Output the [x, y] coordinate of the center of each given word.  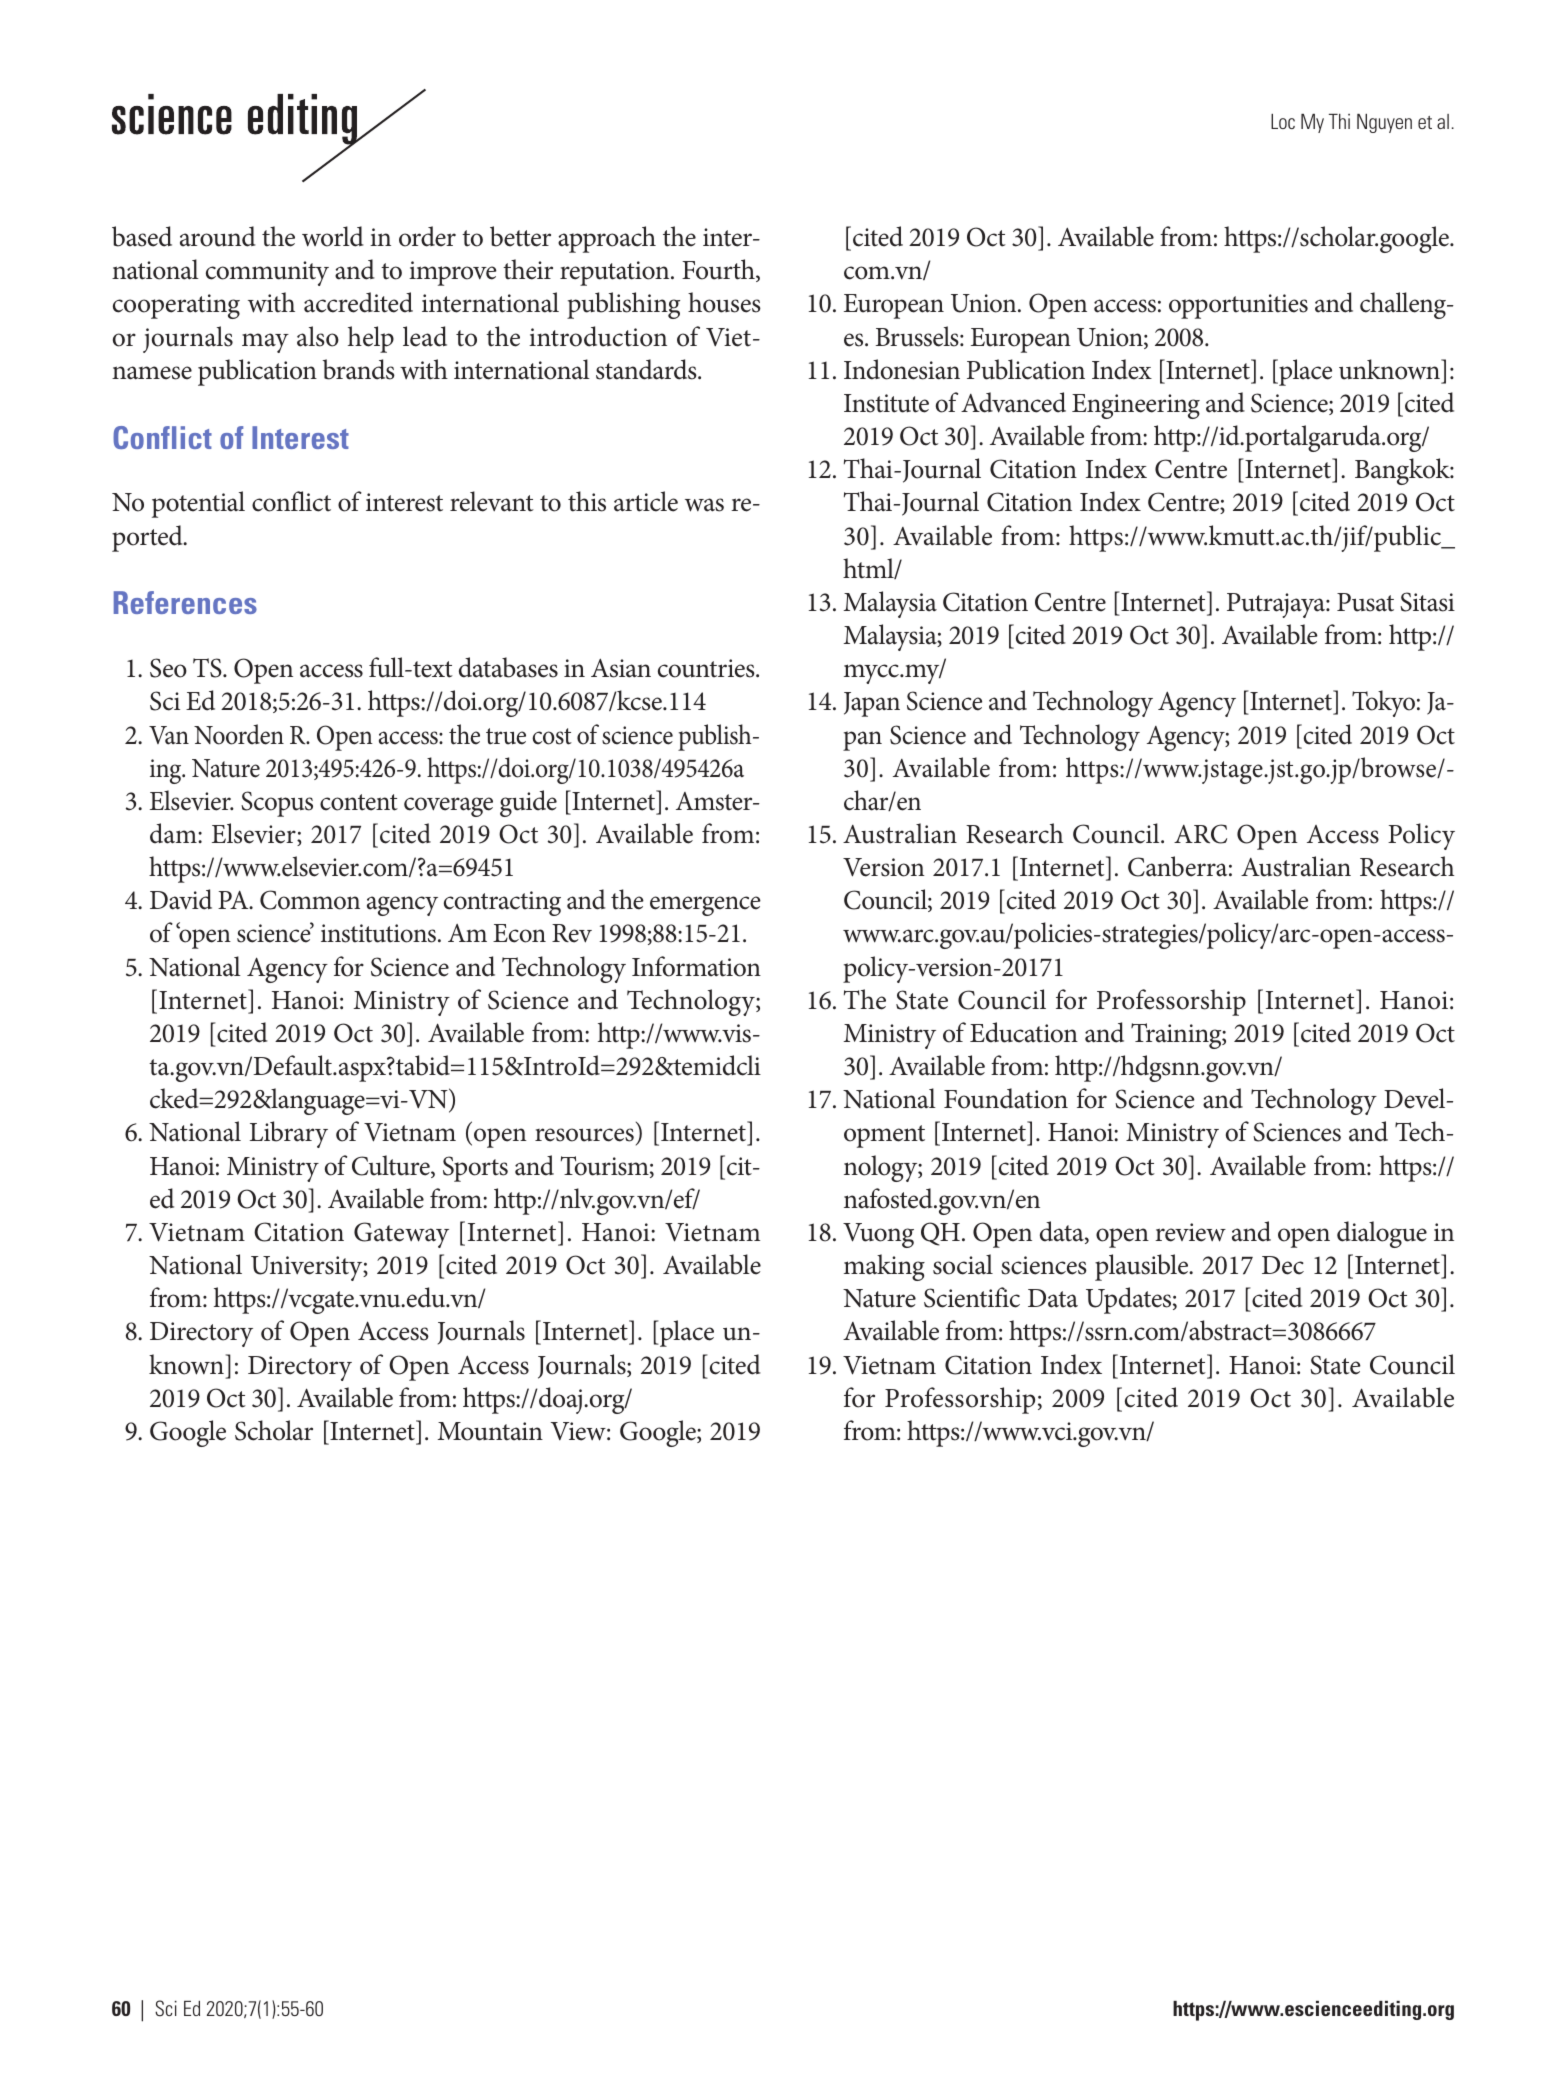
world [333, 236]
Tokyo [1383, 703]
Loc [1283, 121]
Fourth [719, 270]
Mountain [490, 1431]
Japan [872, 704]
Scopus [277, 804]
